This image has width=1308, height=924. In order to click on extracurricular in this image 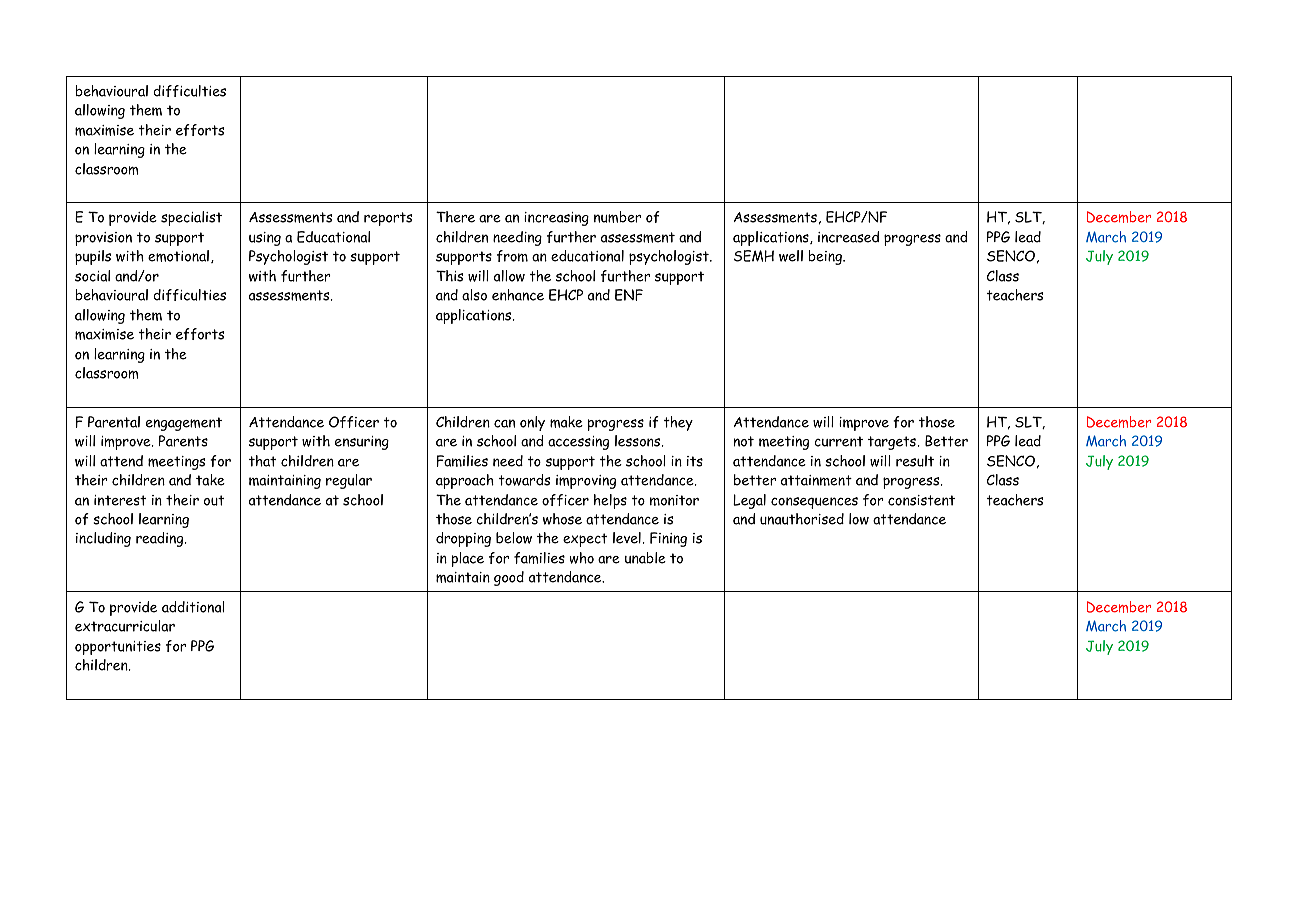, I will do `click(125, 626)`.
